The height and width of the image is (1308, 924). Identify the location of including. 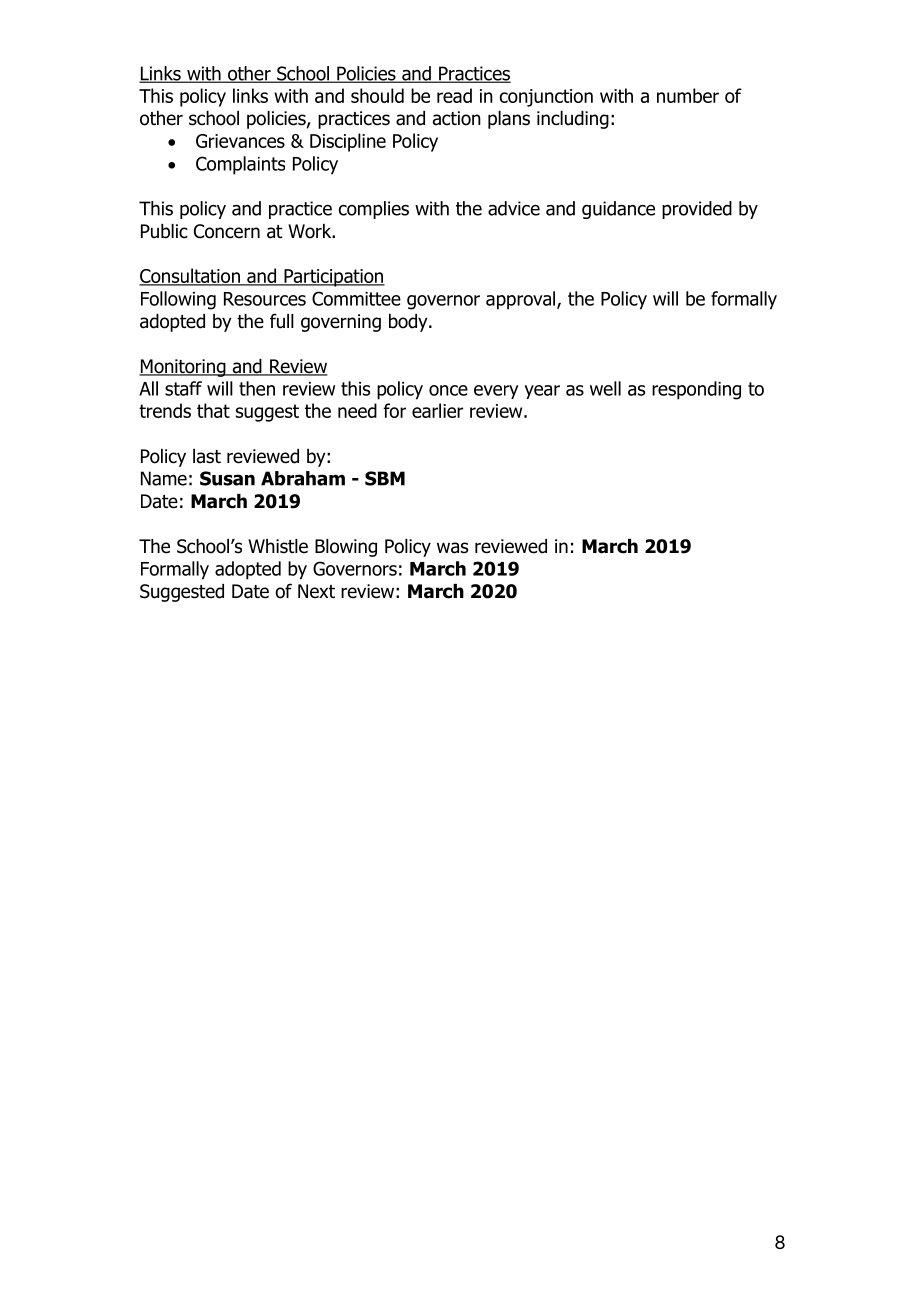
(573, 120).
